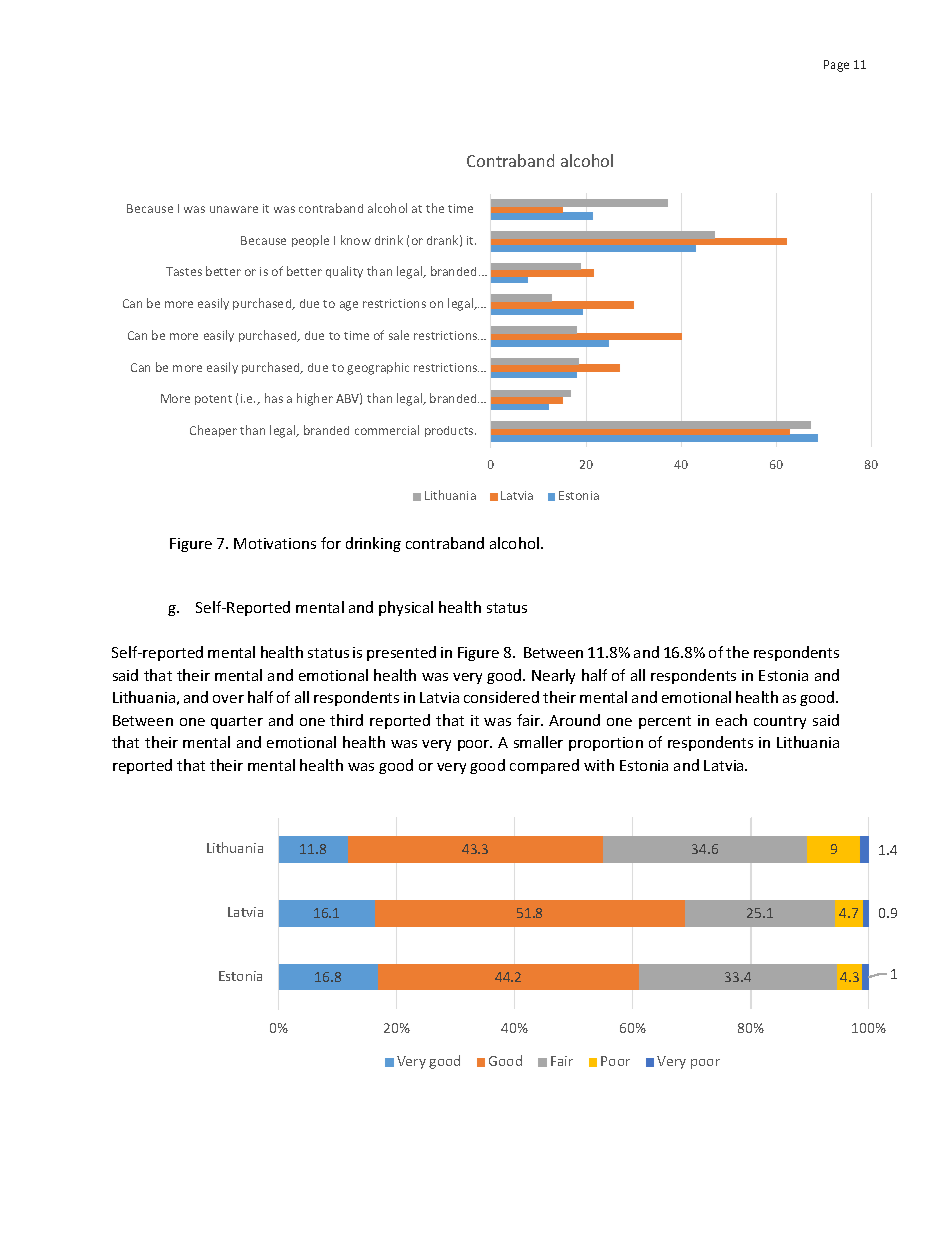  Describe the element at coordinates (356, 240) in the document. I see `know` at that location.
